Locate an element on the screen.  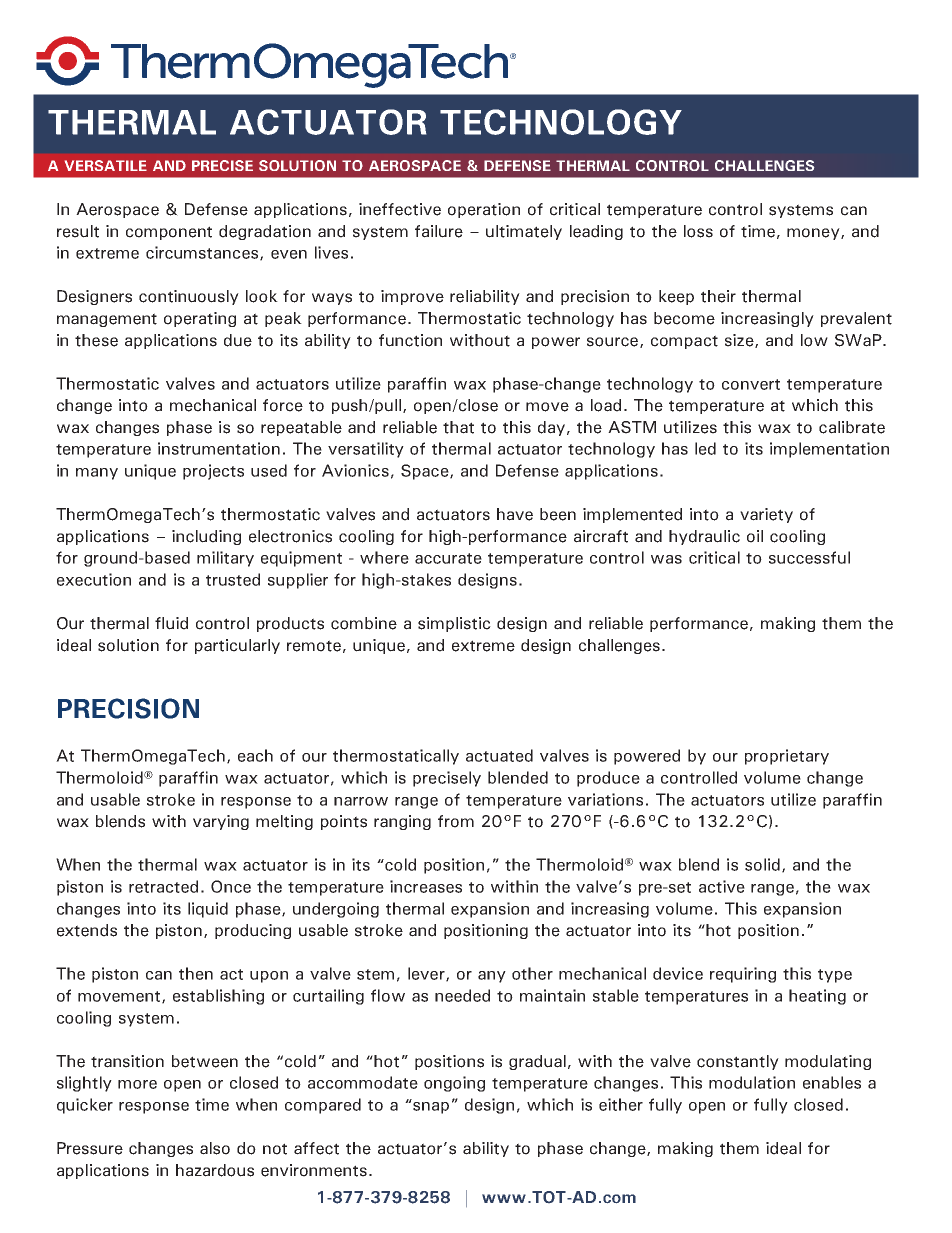
also is located at coordinates (215, 1148).
